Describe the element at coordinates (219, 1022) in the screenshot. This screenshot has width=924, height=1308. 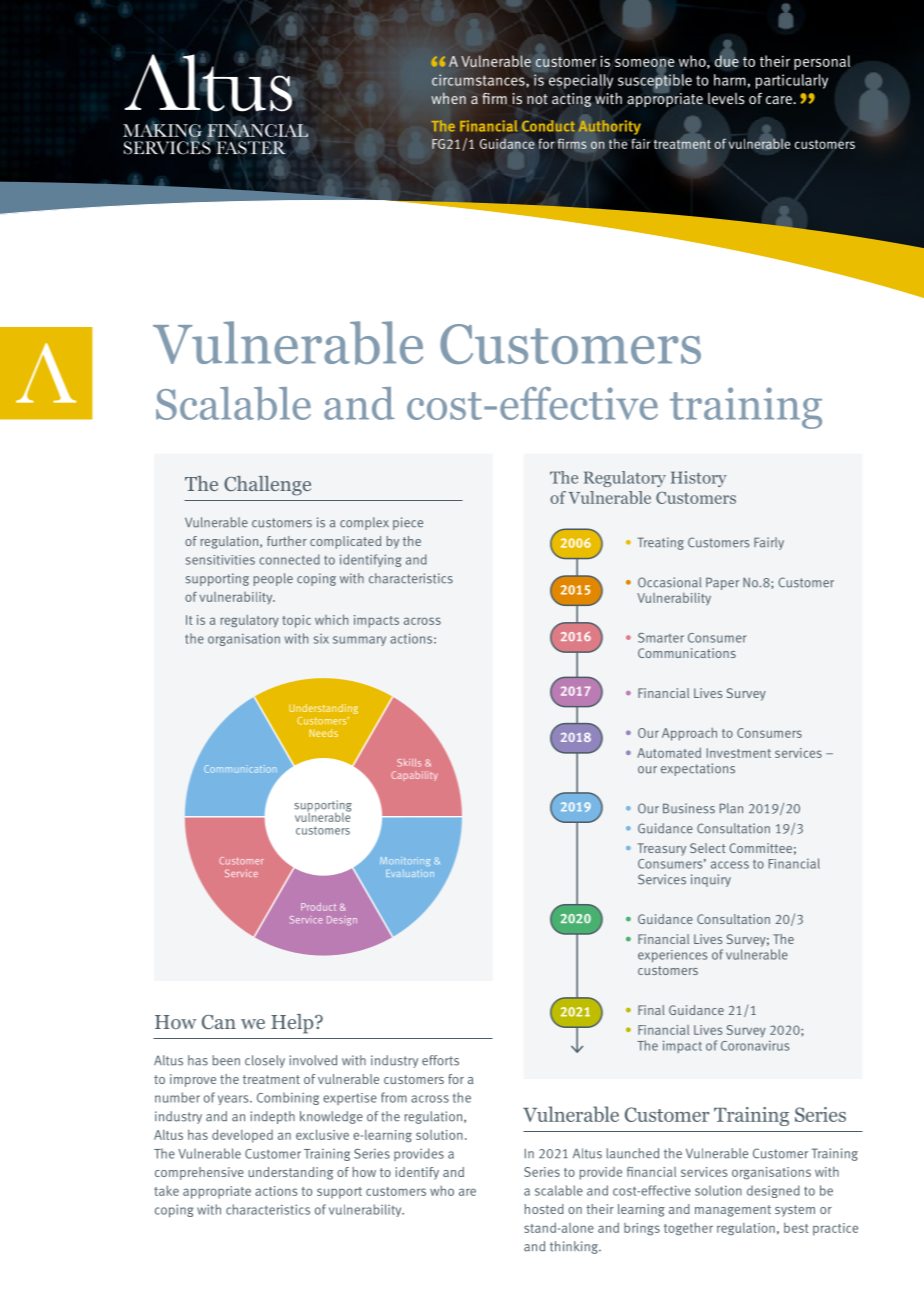
I see `Can` at that location.
